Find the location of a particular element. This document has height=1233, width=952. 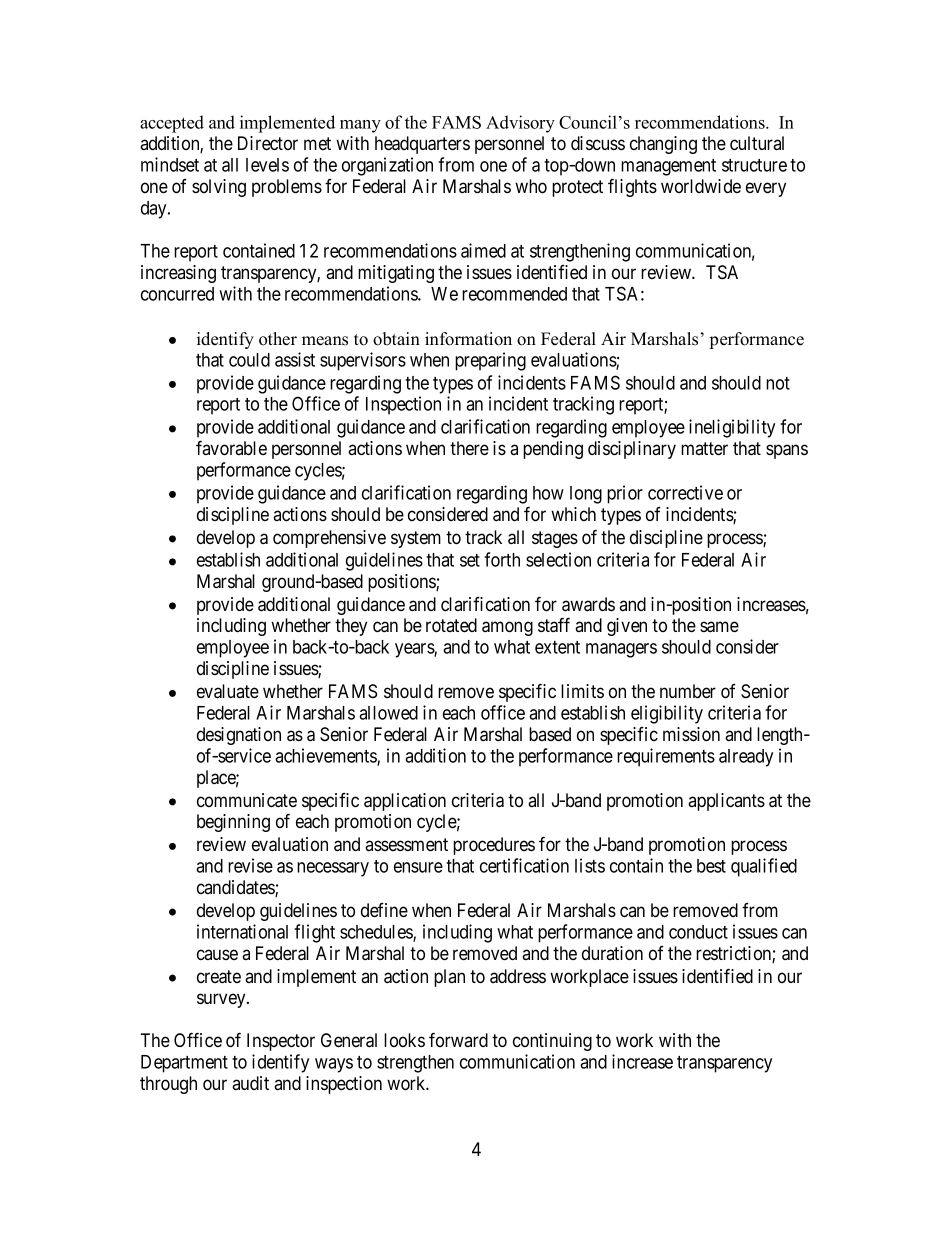

procedures is located at coordinates (494, 846).
